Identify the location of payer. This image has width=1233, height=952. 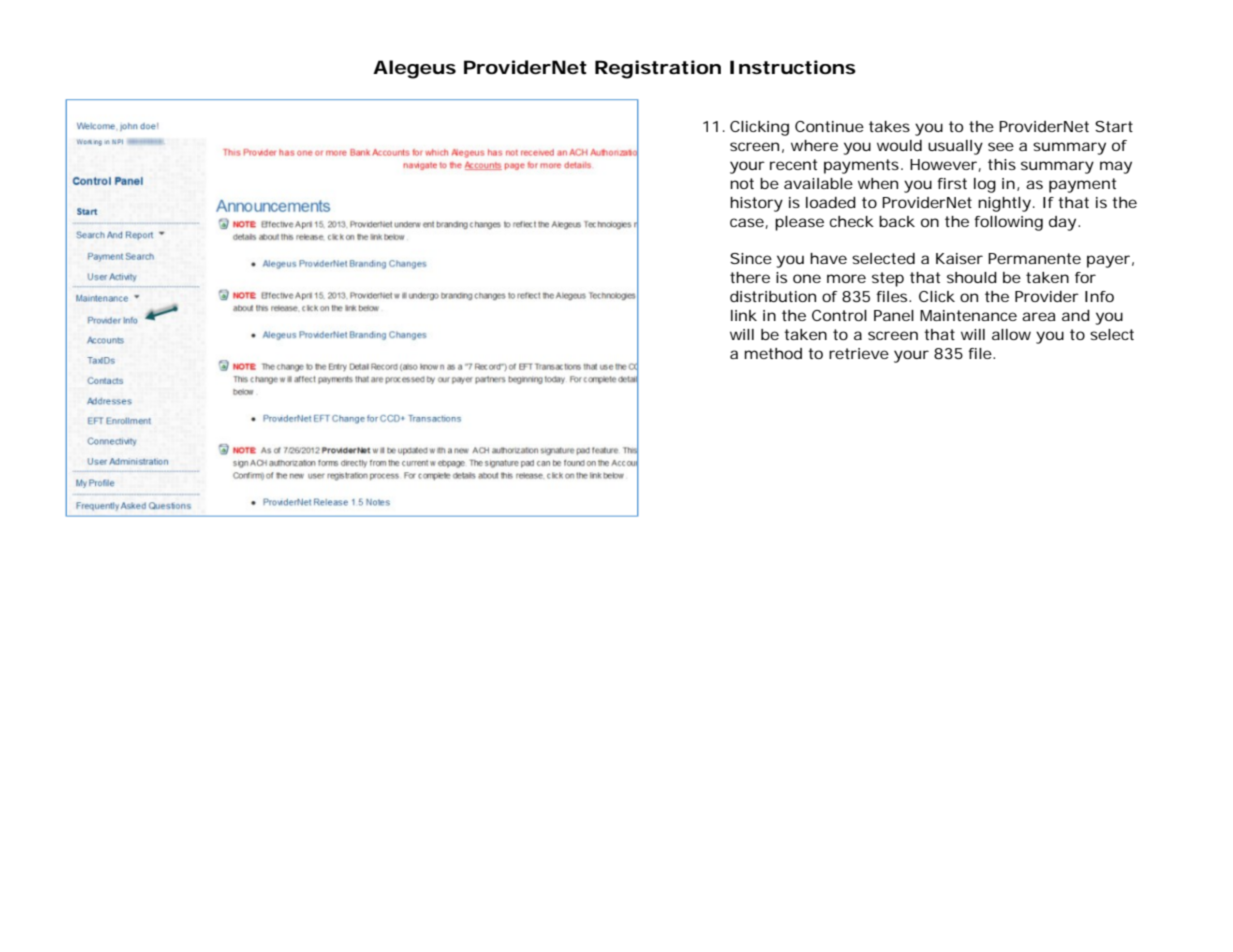
(1108, 261).
